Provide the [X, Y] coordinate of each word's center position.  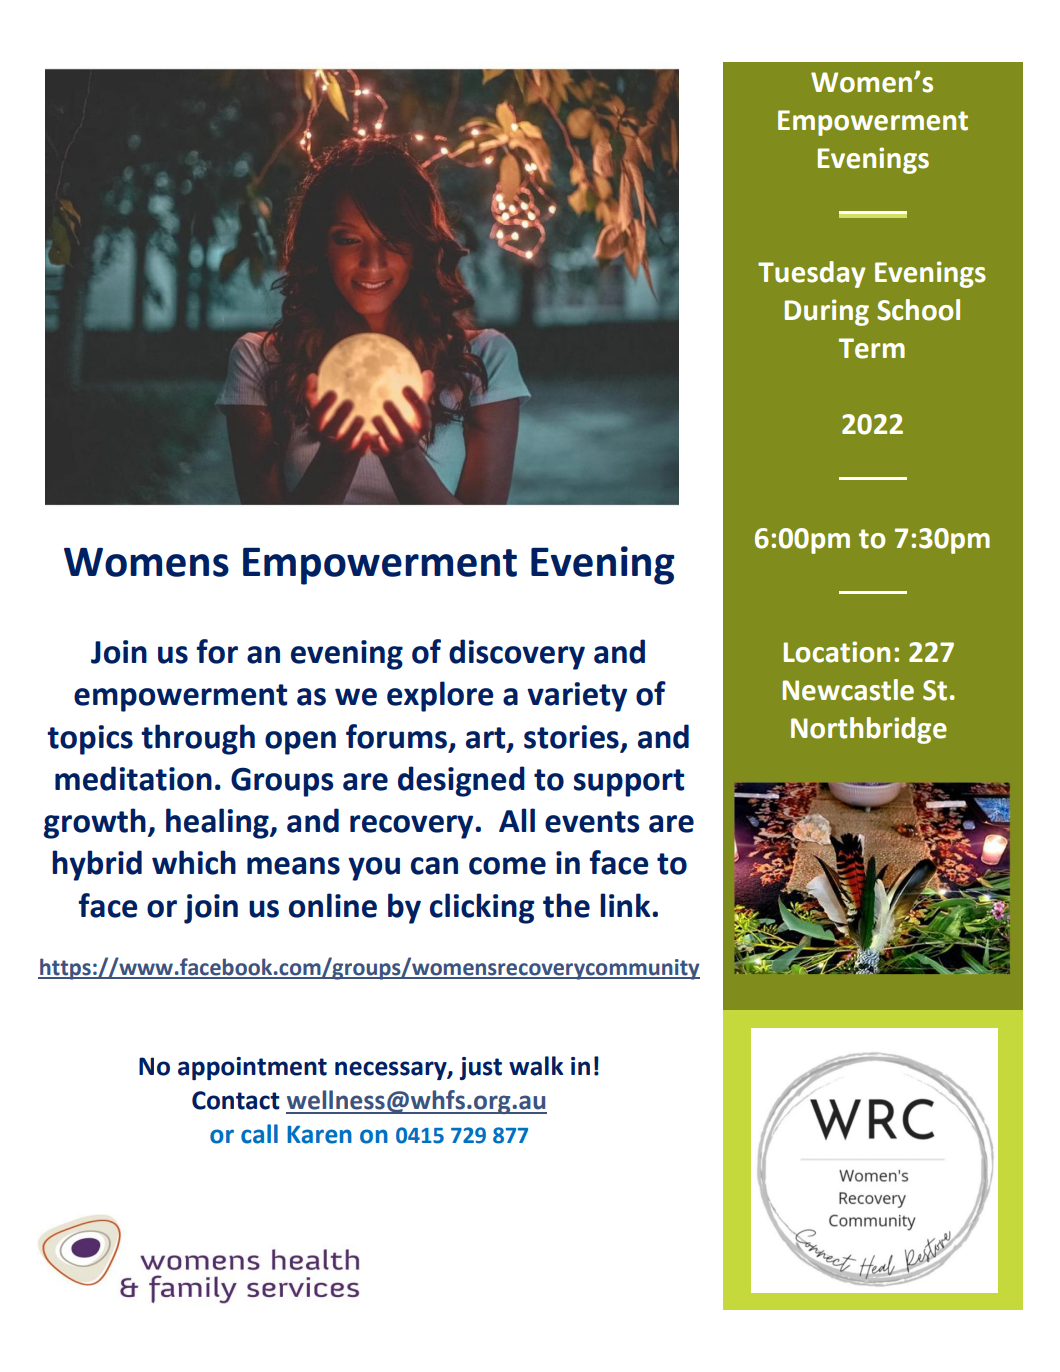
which [194, 862]
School [918, 310]
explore [440, 696]
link [626, 905]
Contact [236, 1100]
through [198, 739]
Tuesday [812, 274]
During [826, 312]
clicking [482, 908]
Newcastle [848, 690]
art [487, 738]
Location [836, 652]
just [481, 1068]
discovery [517, 654]
